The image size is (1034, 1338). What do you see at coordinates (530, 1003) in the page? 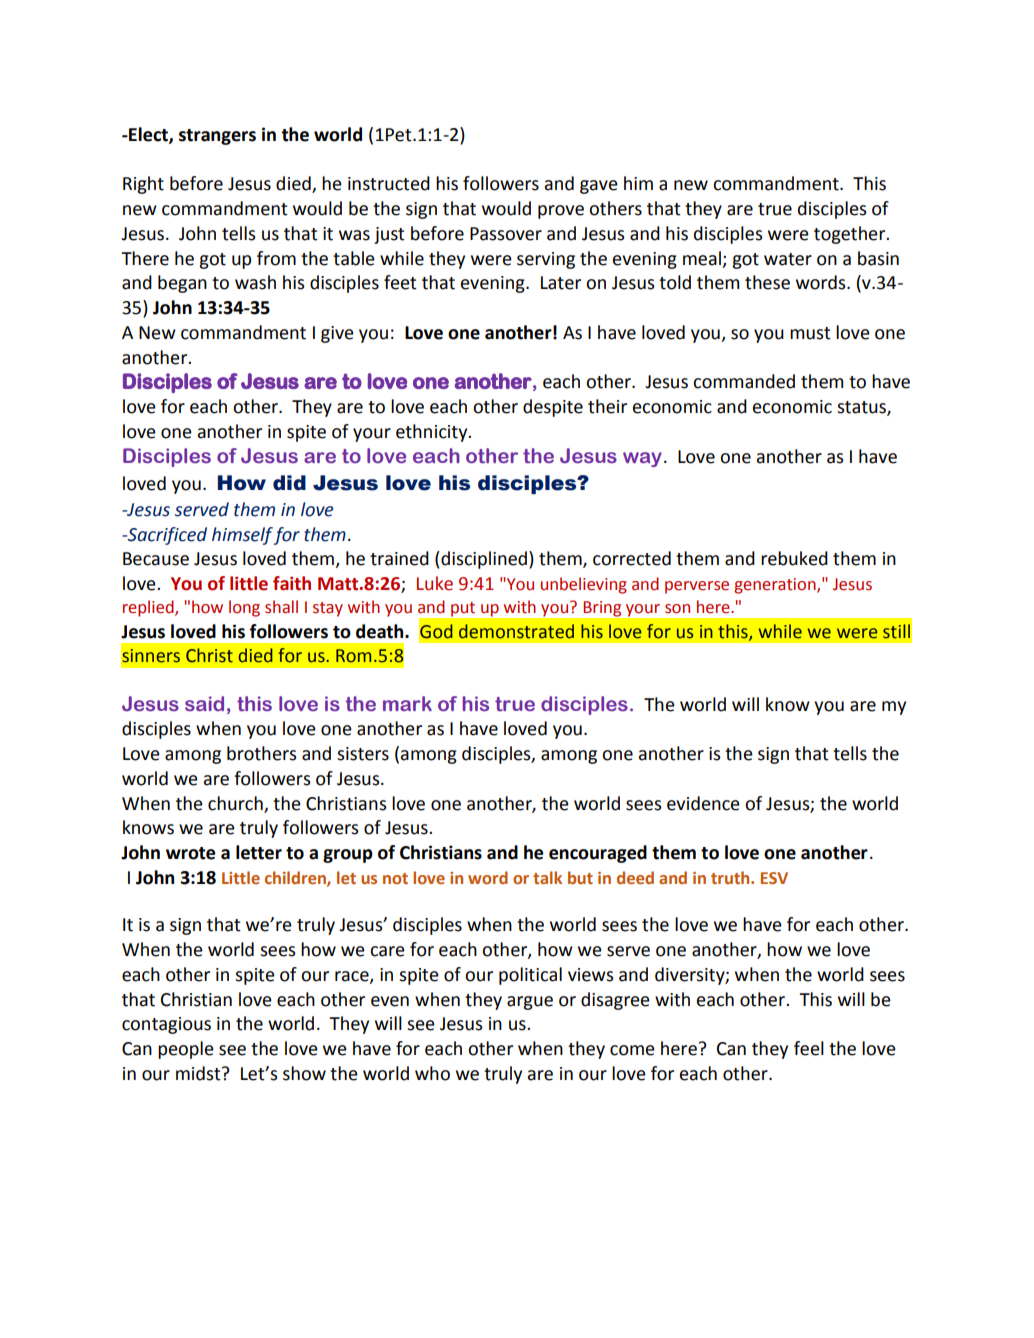
I see `argue` at bounding box center [530, 1003].
